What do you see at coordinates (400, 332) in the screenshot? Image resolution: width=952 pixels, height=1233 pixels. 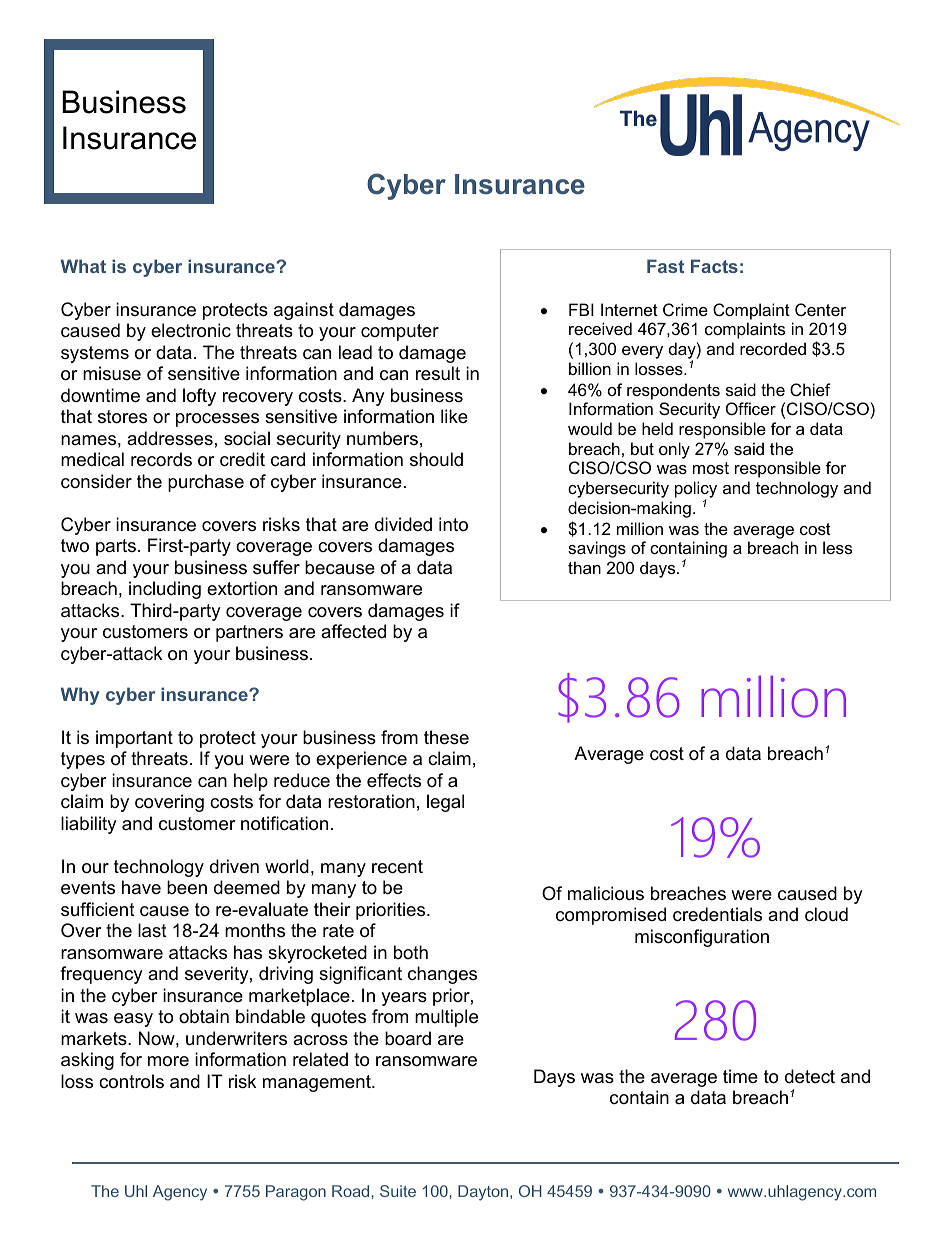 I see `computer` at bounding box center [400, 332].
